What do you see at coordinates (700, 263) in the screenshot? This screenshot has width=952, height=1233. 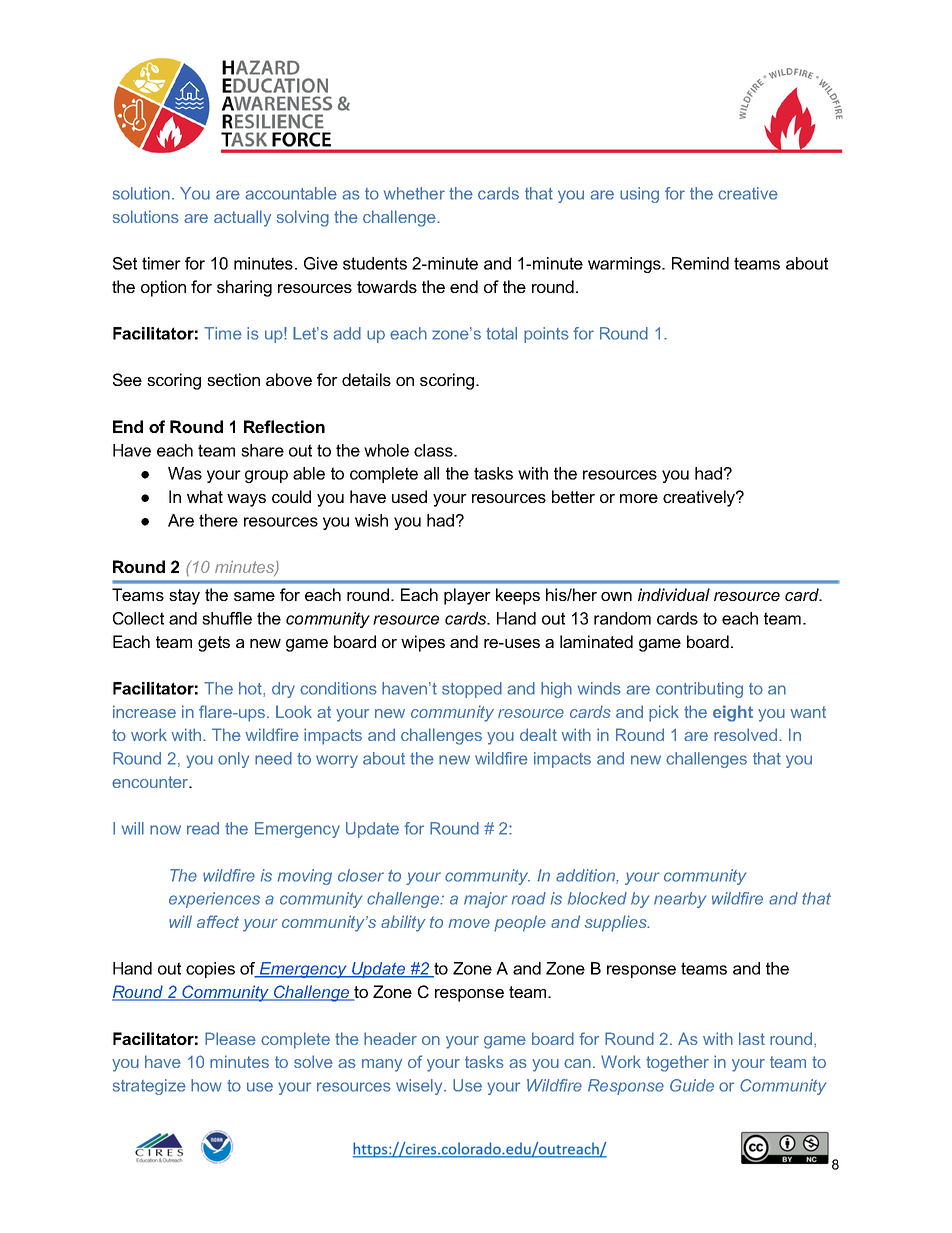 I see `Remind` at bounding box center [700, 263].
